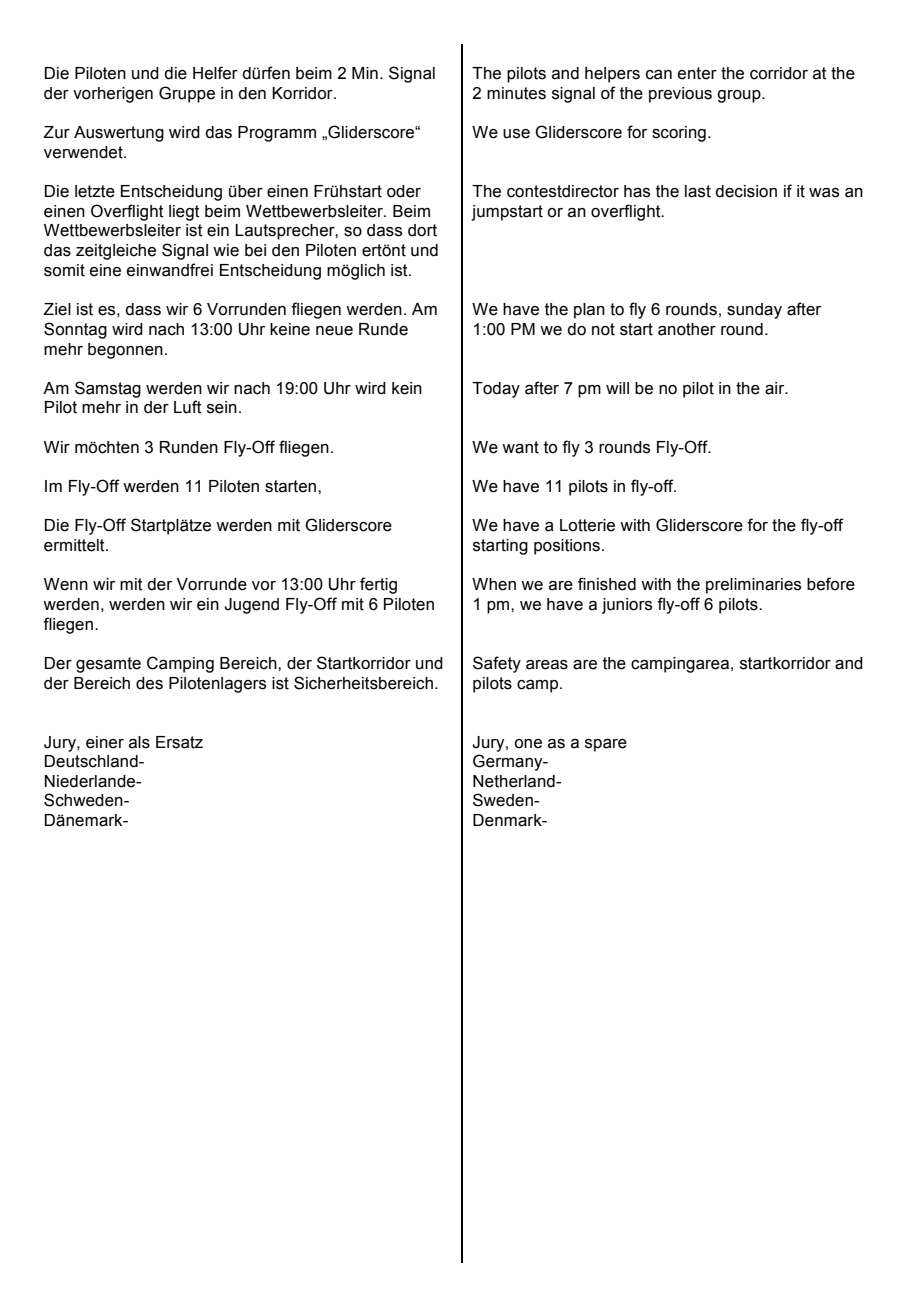 The height and width of the screenshot is (1308, 924). I want to click on als, so click(139, 742).
